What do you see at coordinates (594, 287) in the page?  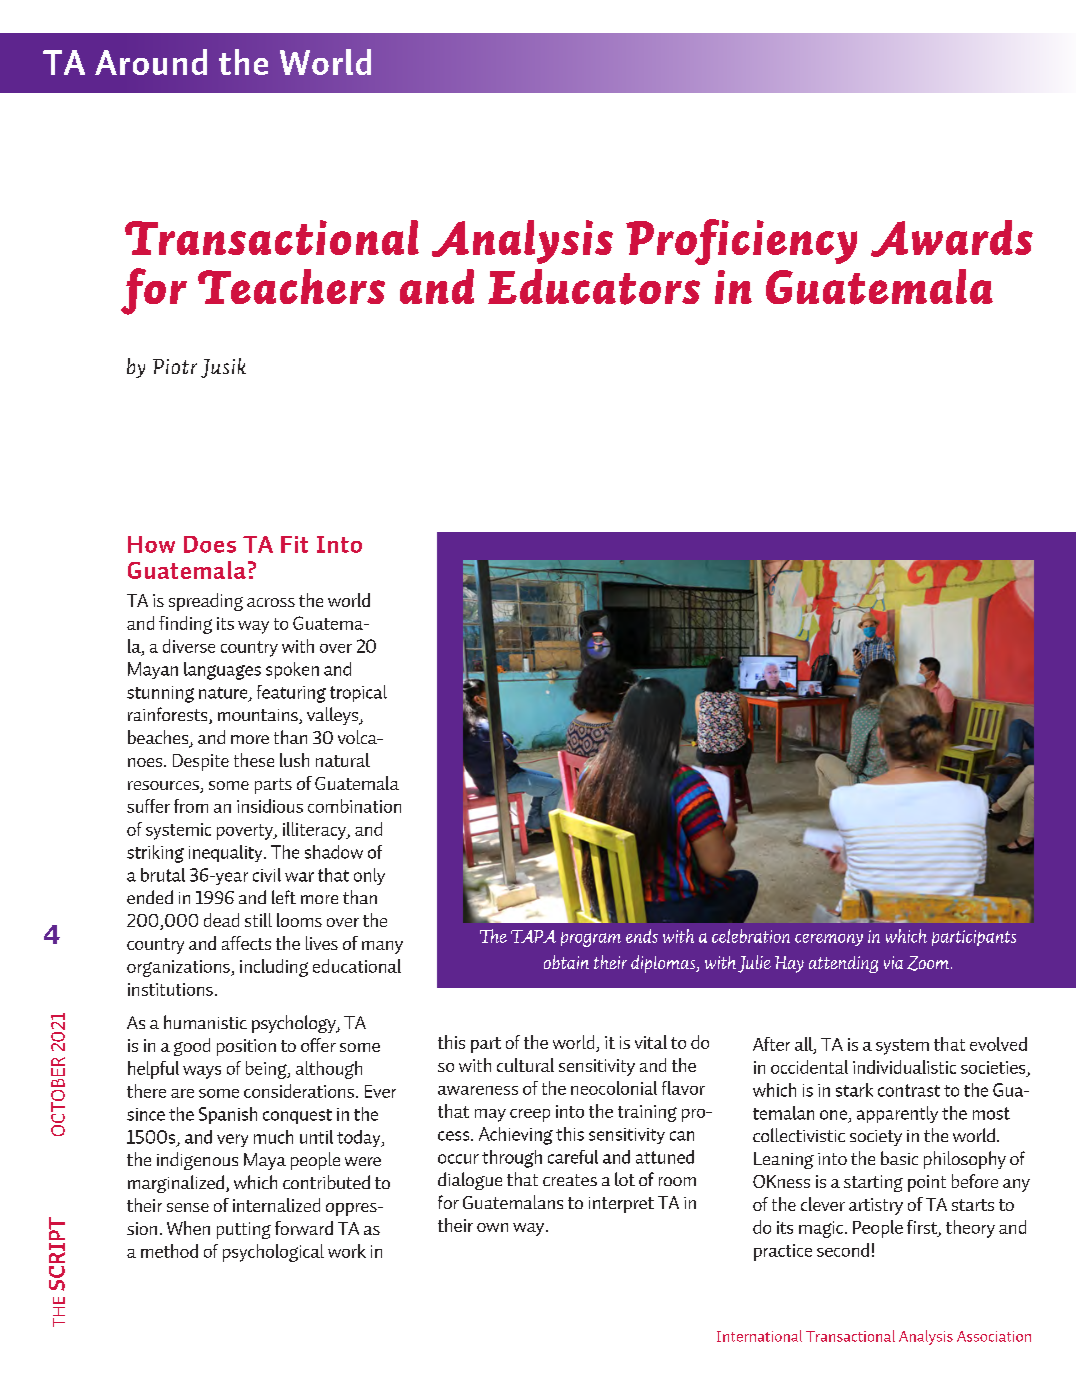 I see `Educators` at bounding box center [594, 287].
